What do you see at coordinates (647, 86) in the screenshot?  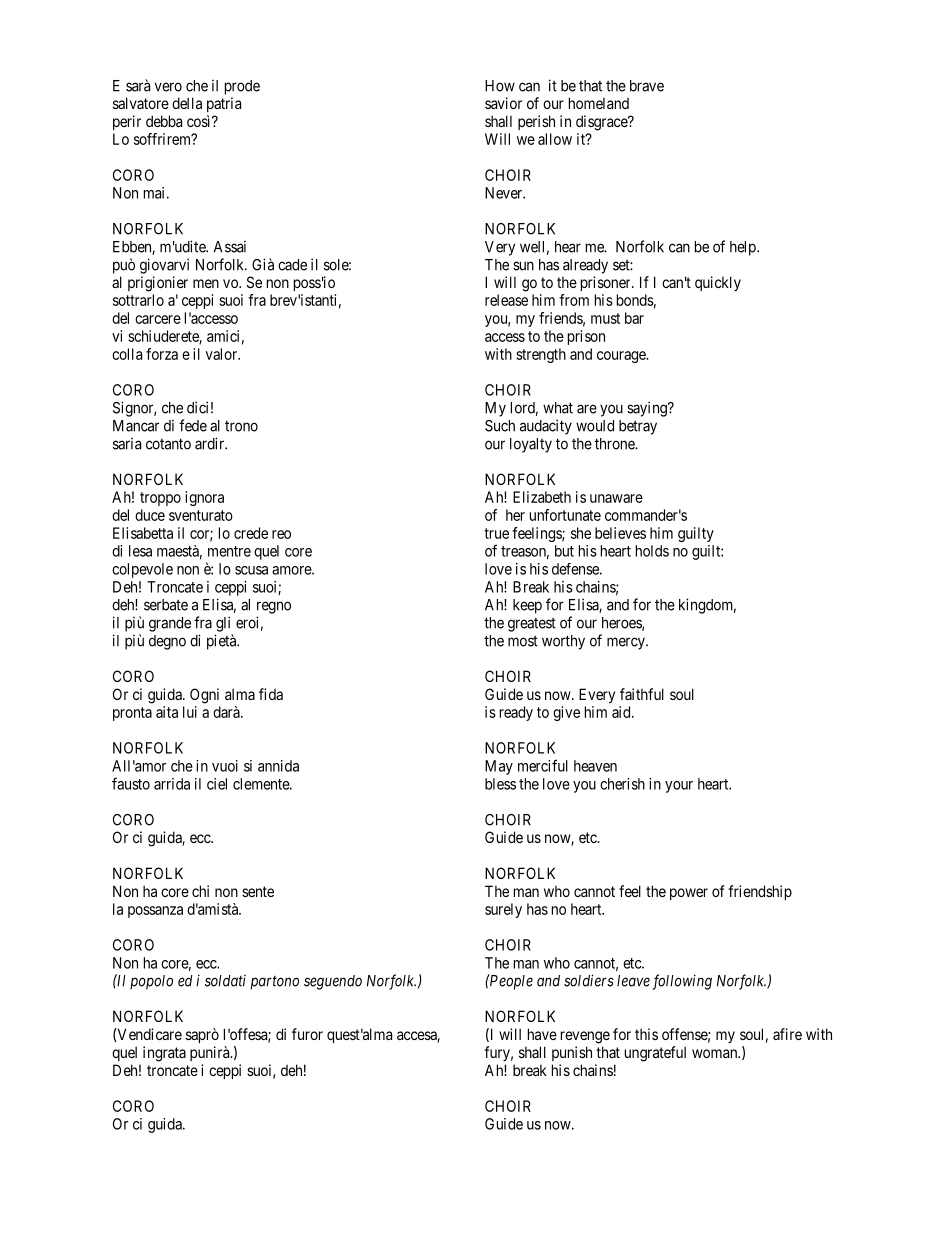 I see `brave` at bounding box center [647, 86].
